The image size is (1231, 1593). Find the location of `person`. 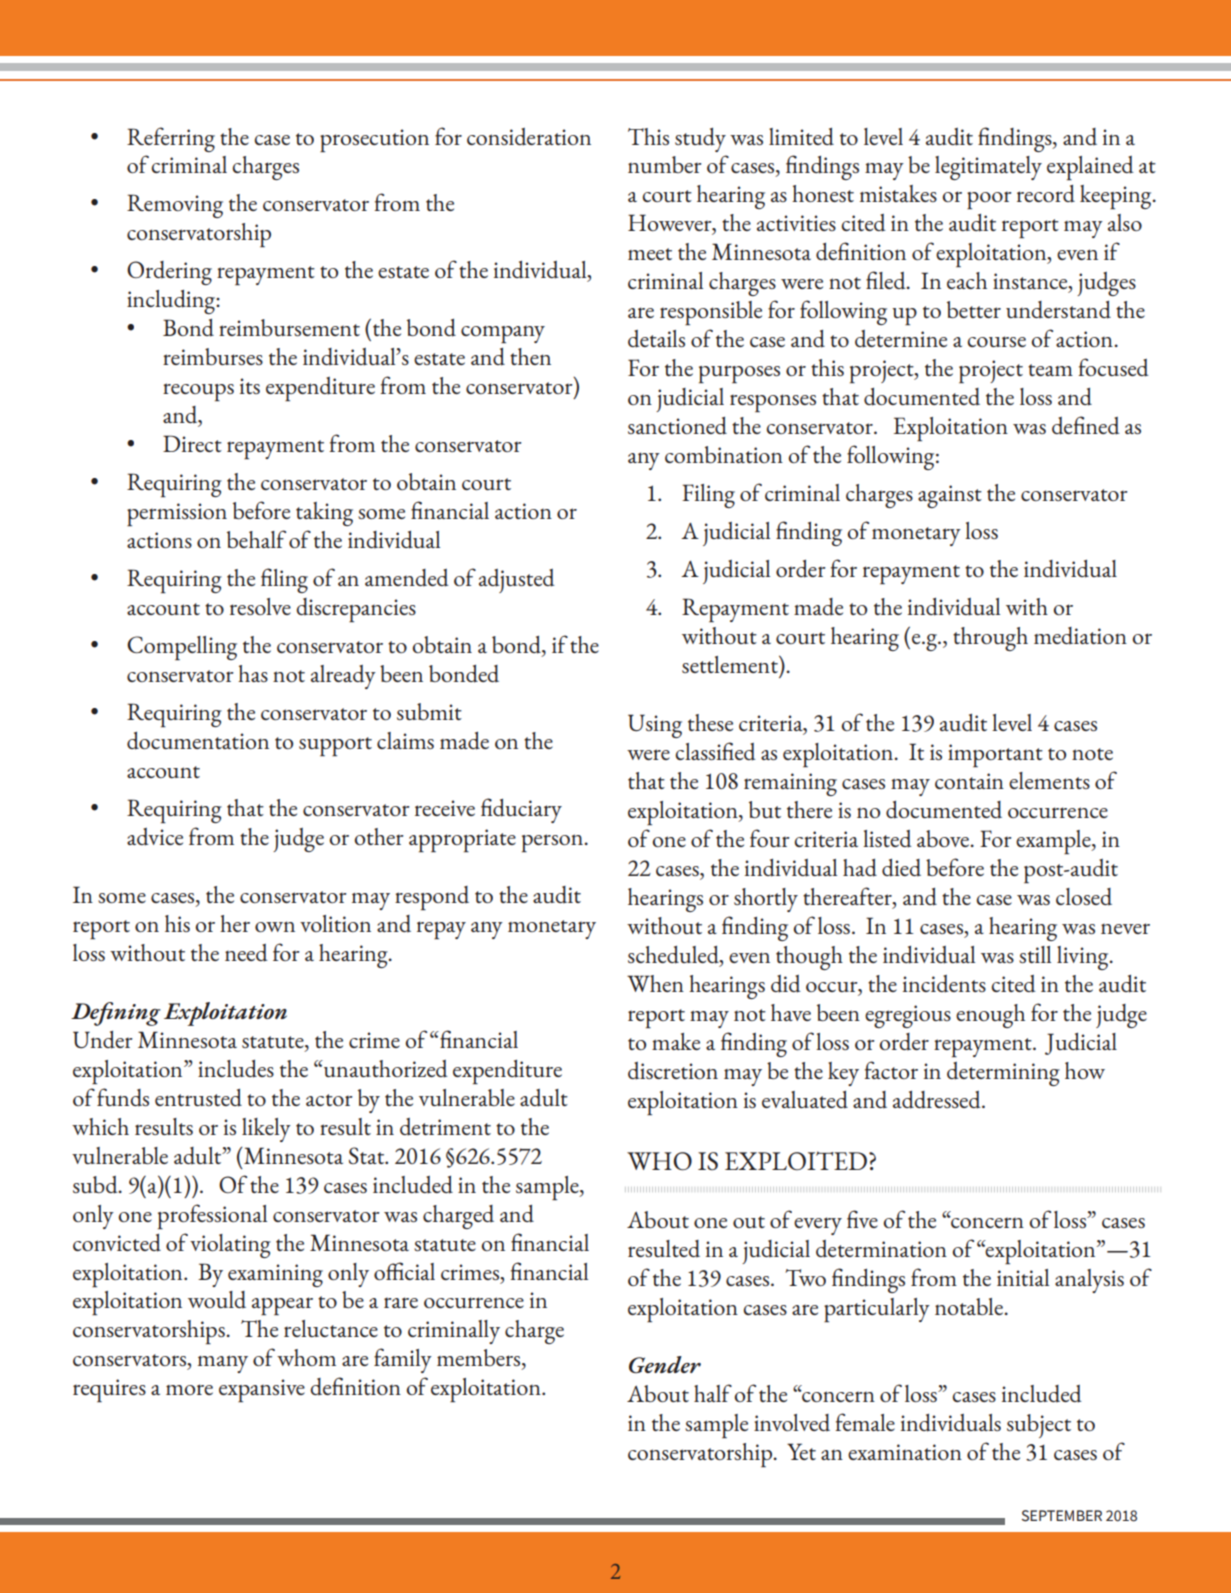

person is located at coordinates (553, 843).
